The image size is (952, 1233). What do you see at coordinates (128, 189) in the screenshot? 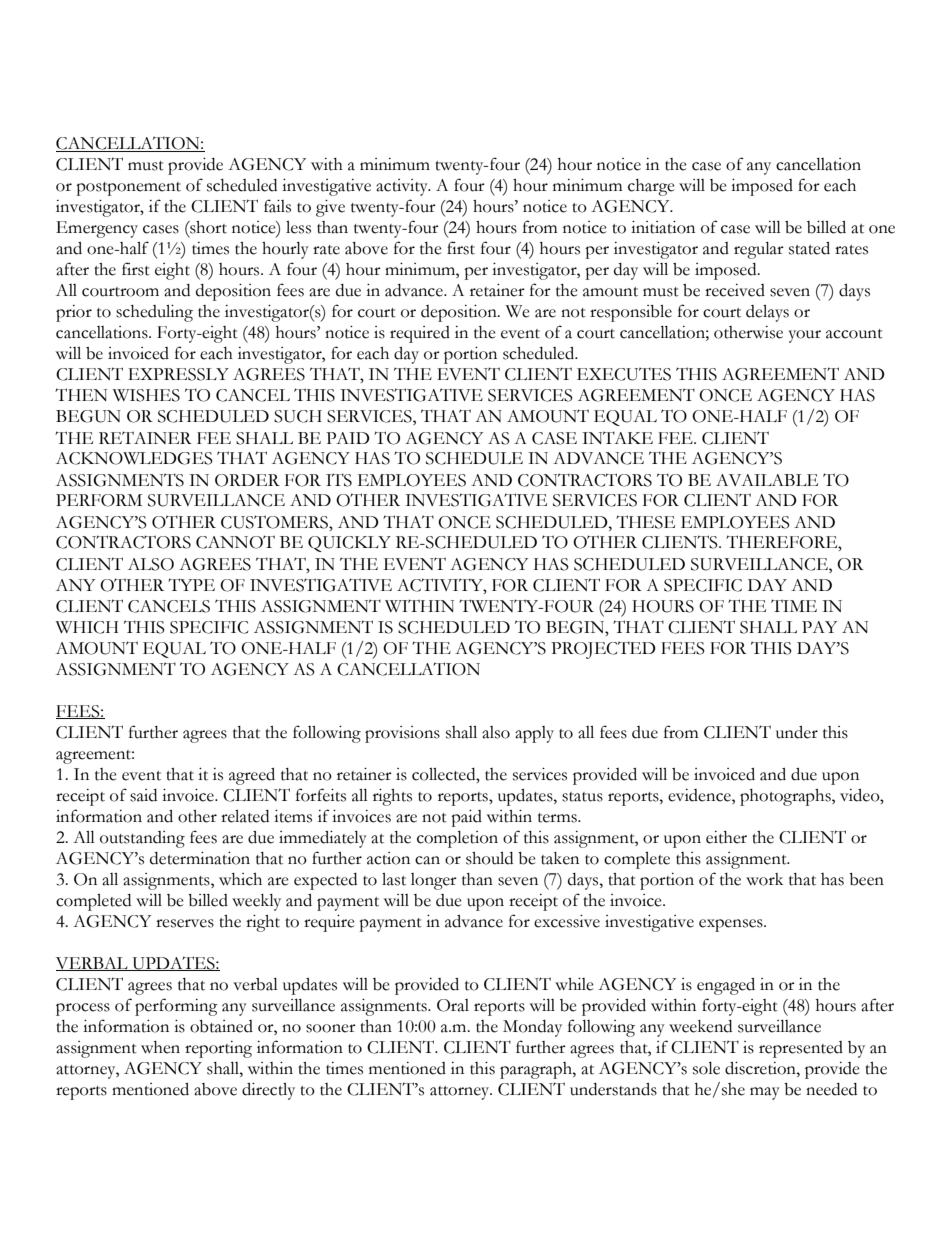
I see `postponement` at bounding box center [128, 189].
